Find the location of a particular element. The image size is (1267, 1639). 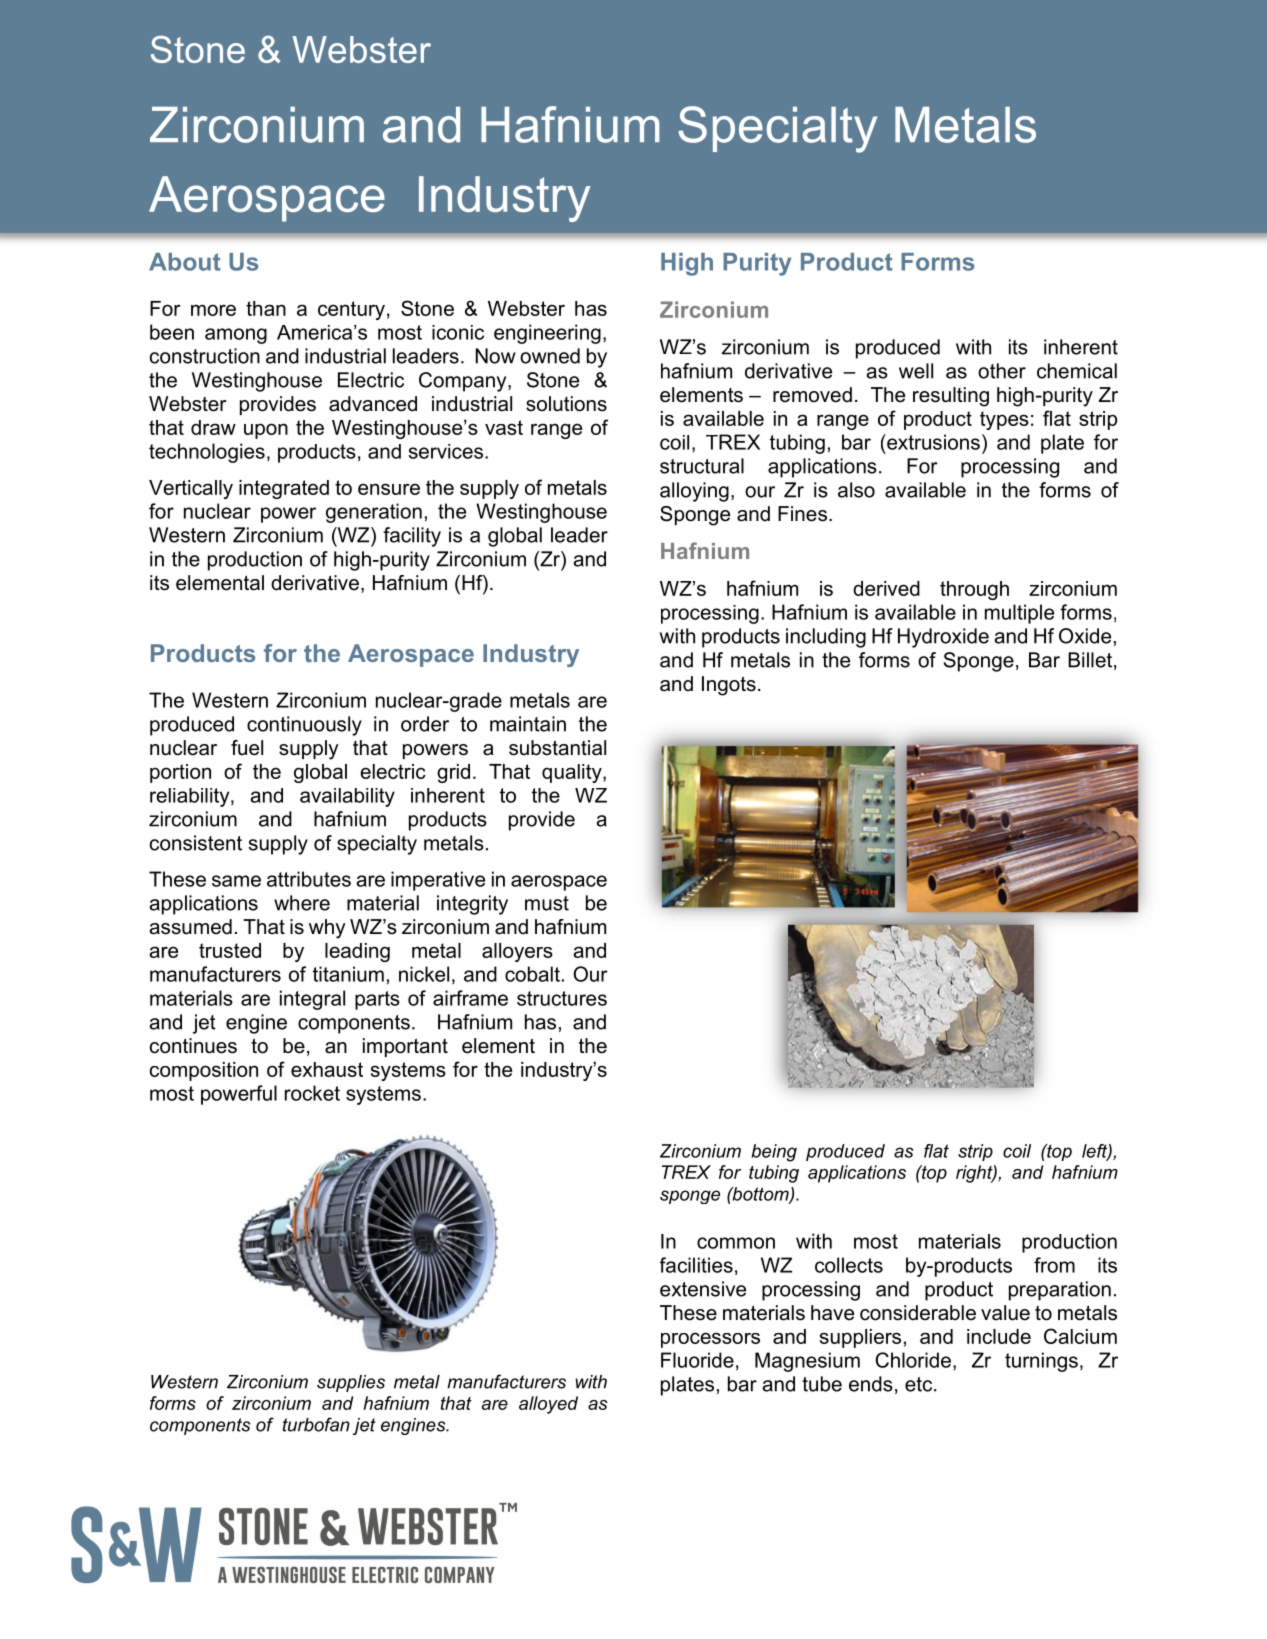

turbofan is located at coordinates (316, 1424).
